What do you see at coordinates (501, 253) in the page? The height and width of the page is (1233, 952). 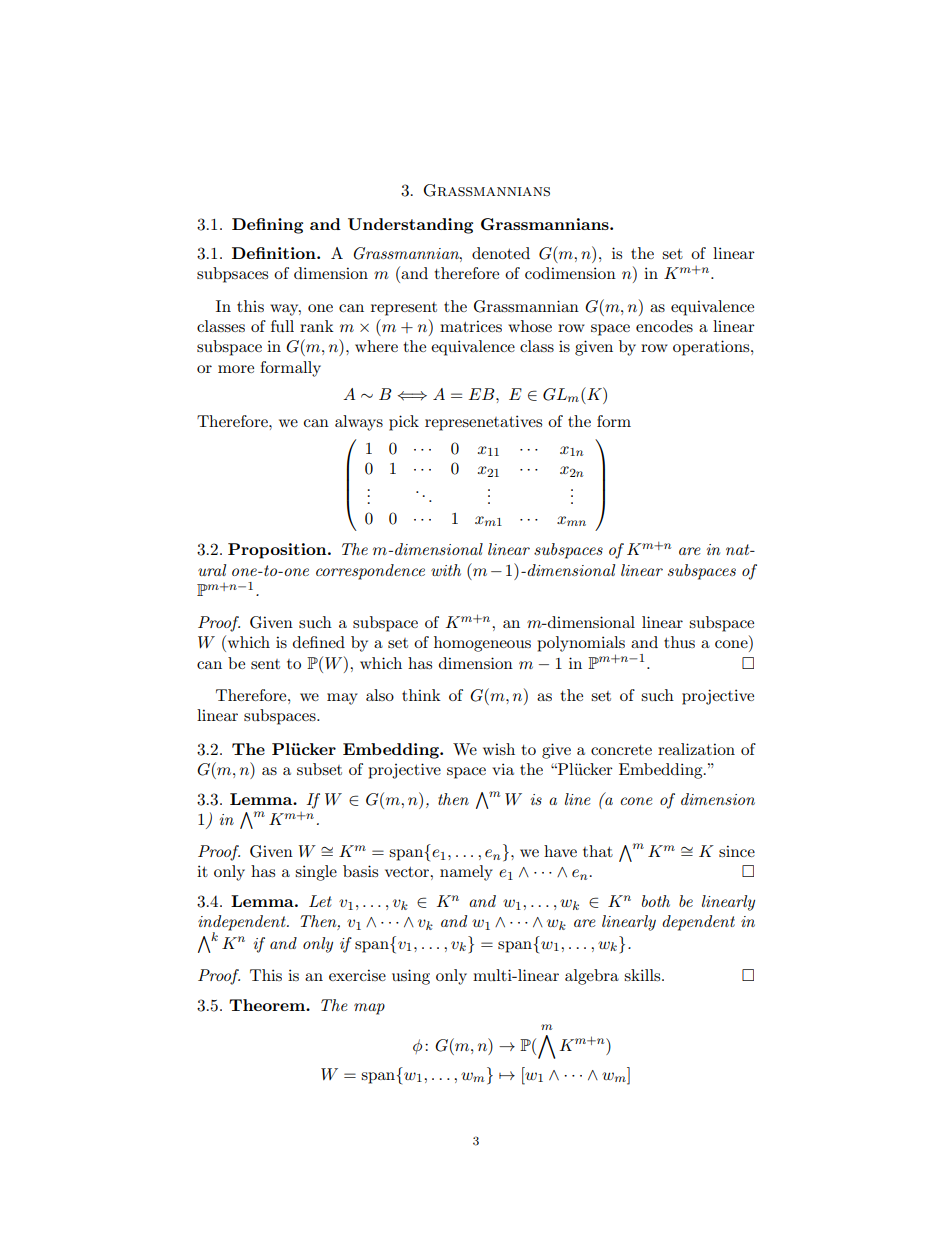 I see `denoted` at bounding box center [501, 253].
